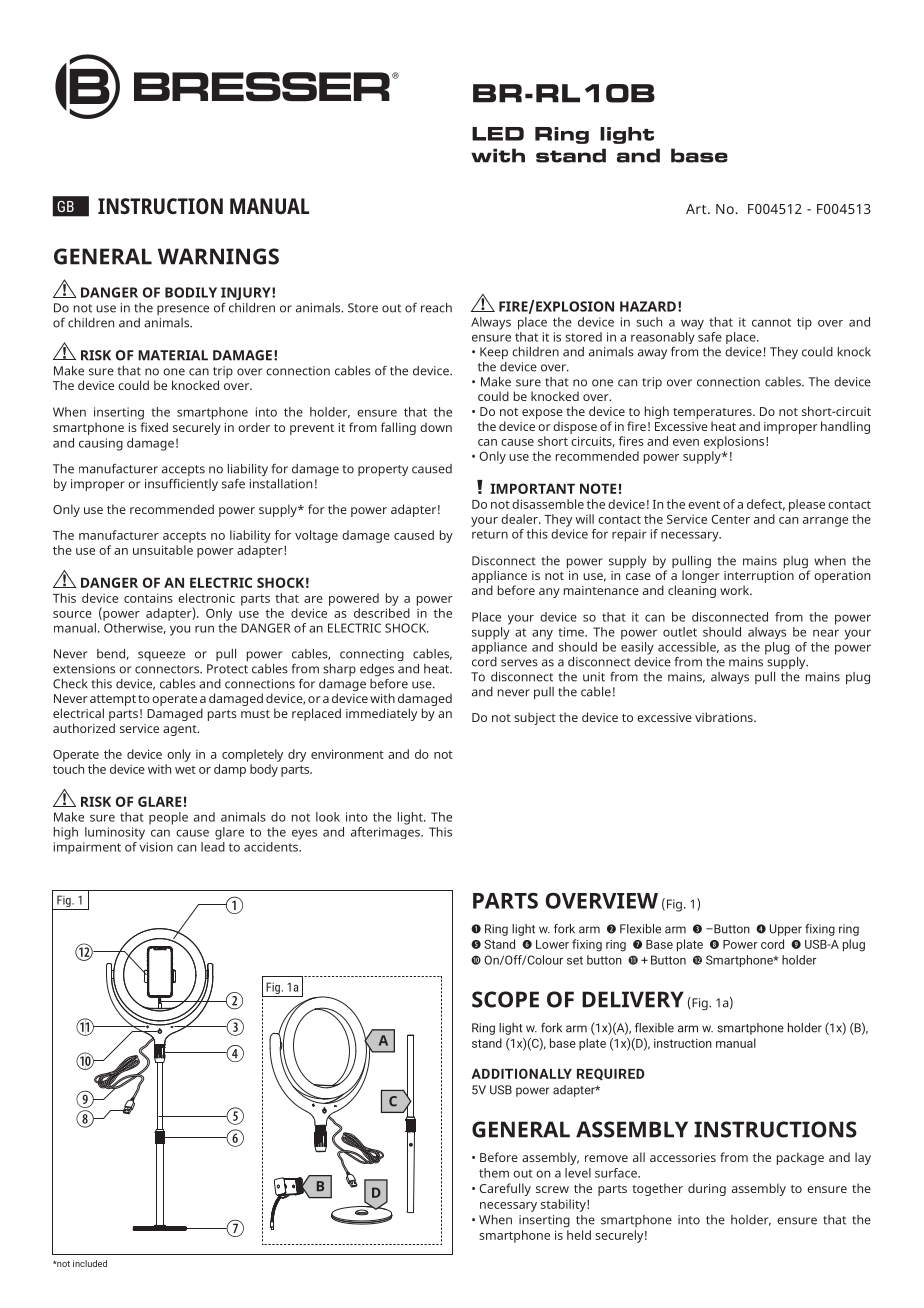 This image has height=1308, width=924. Describe the element at coordinates (218, 256) in the image. I see `WARNINGS` at that location.
